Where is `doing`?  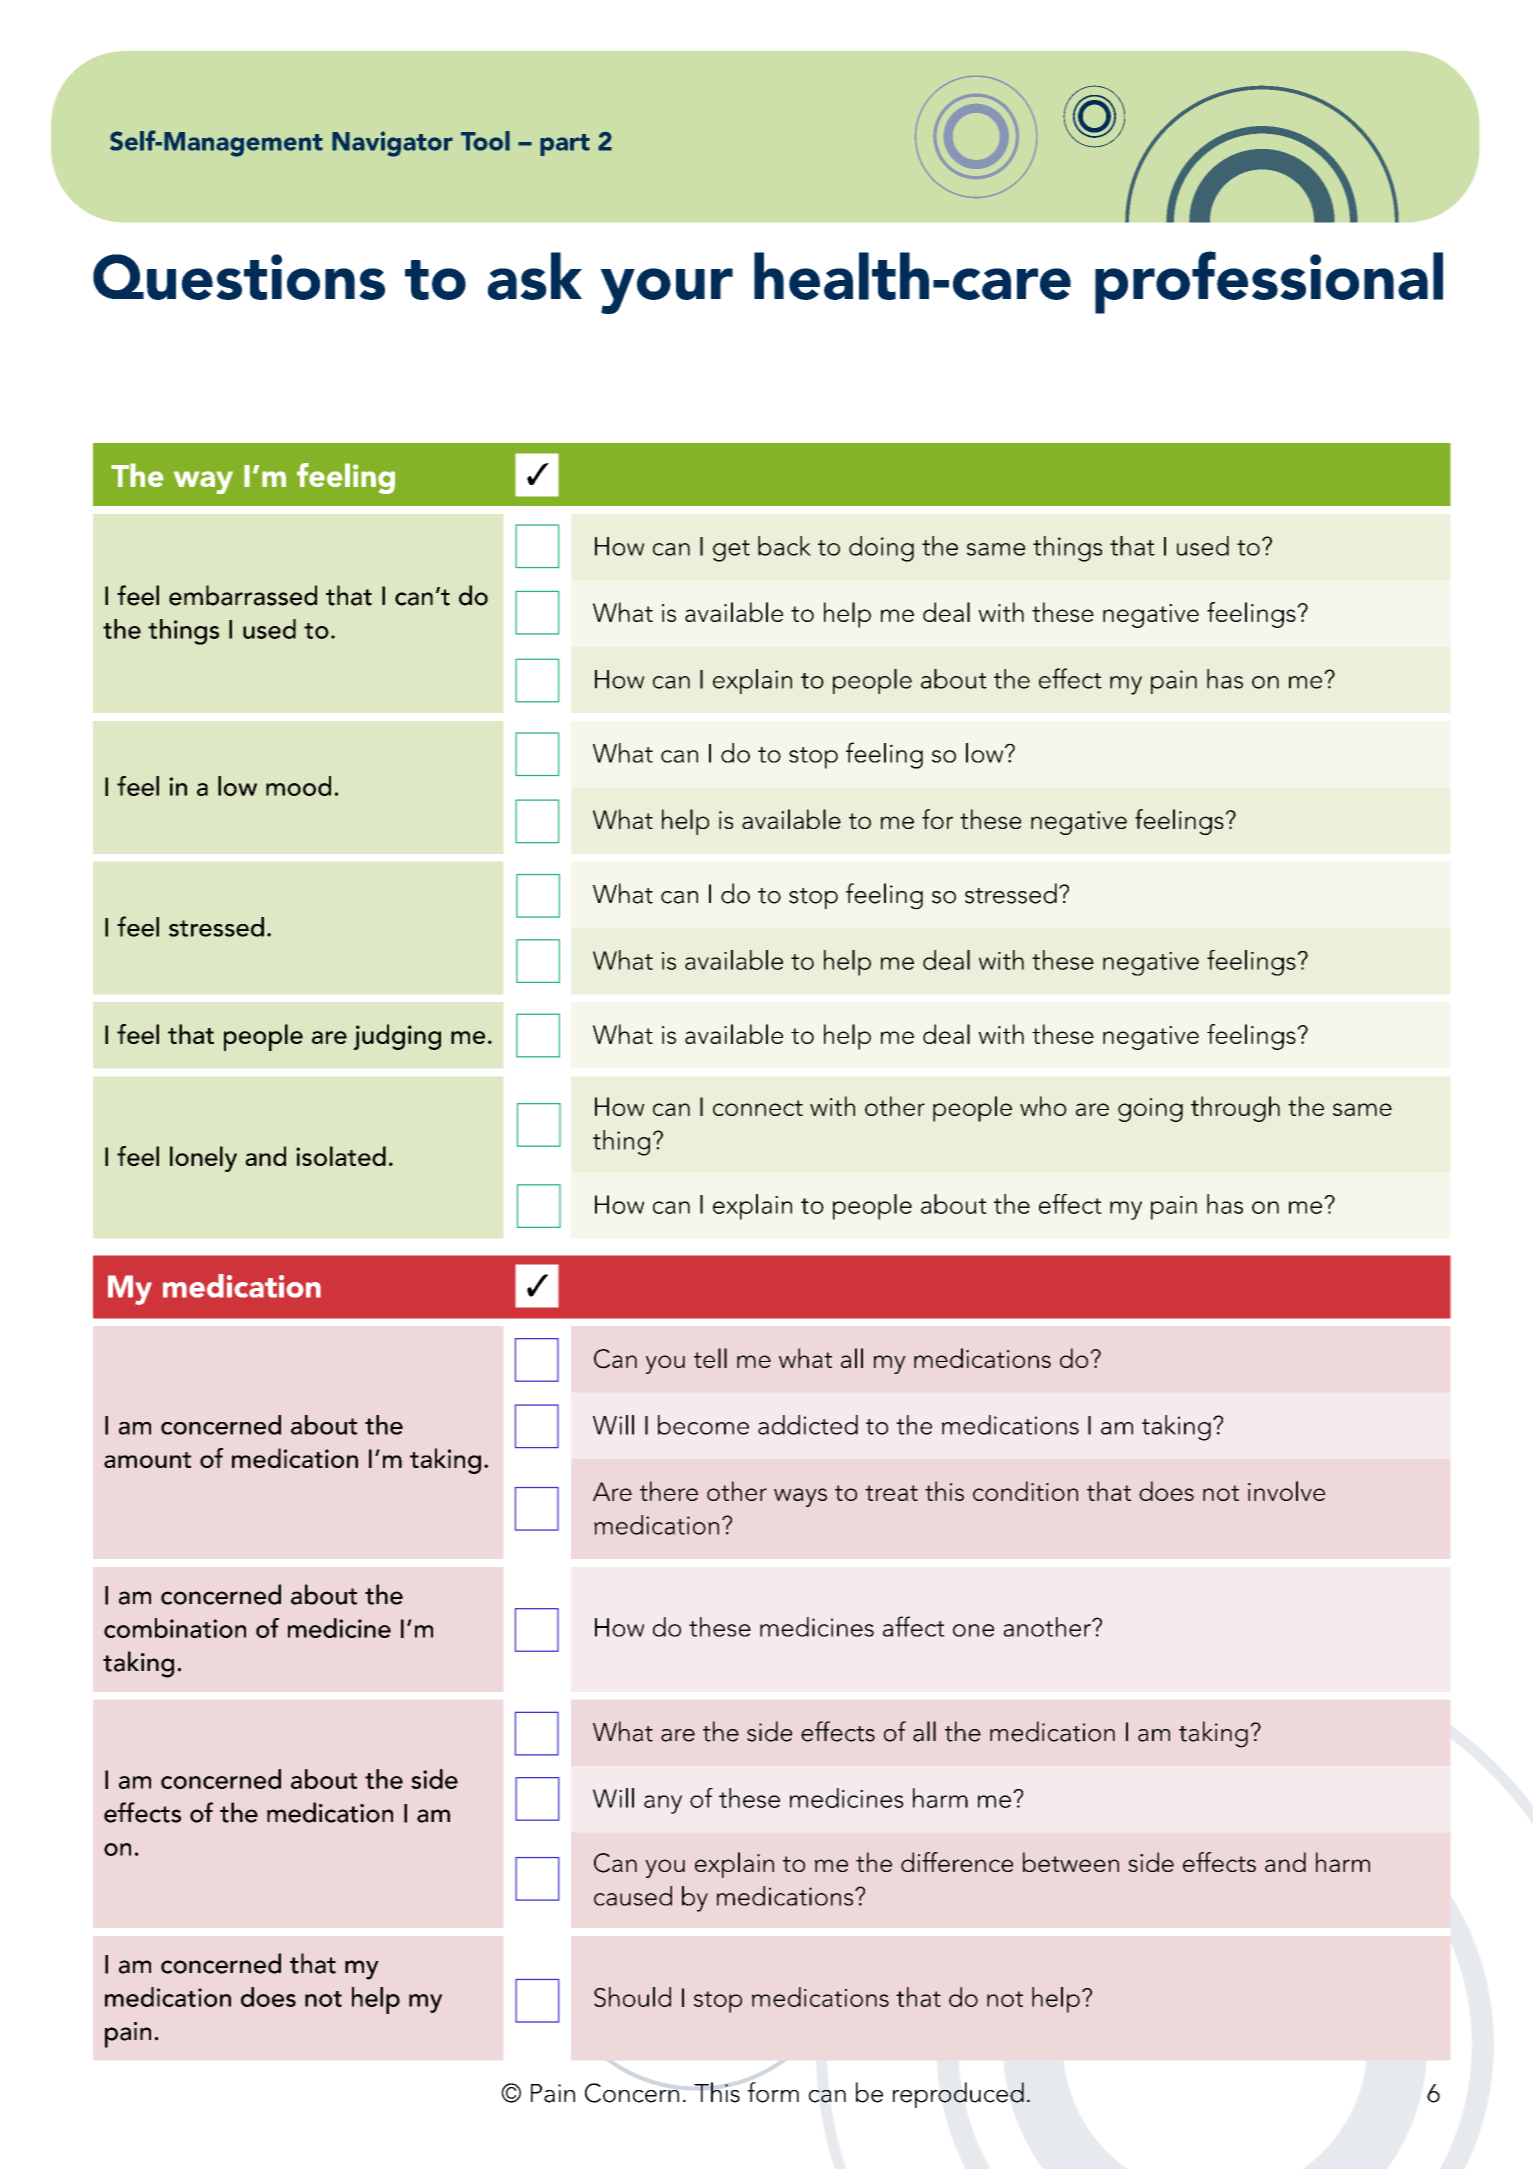 doing is located at coordinates (881, 549).
